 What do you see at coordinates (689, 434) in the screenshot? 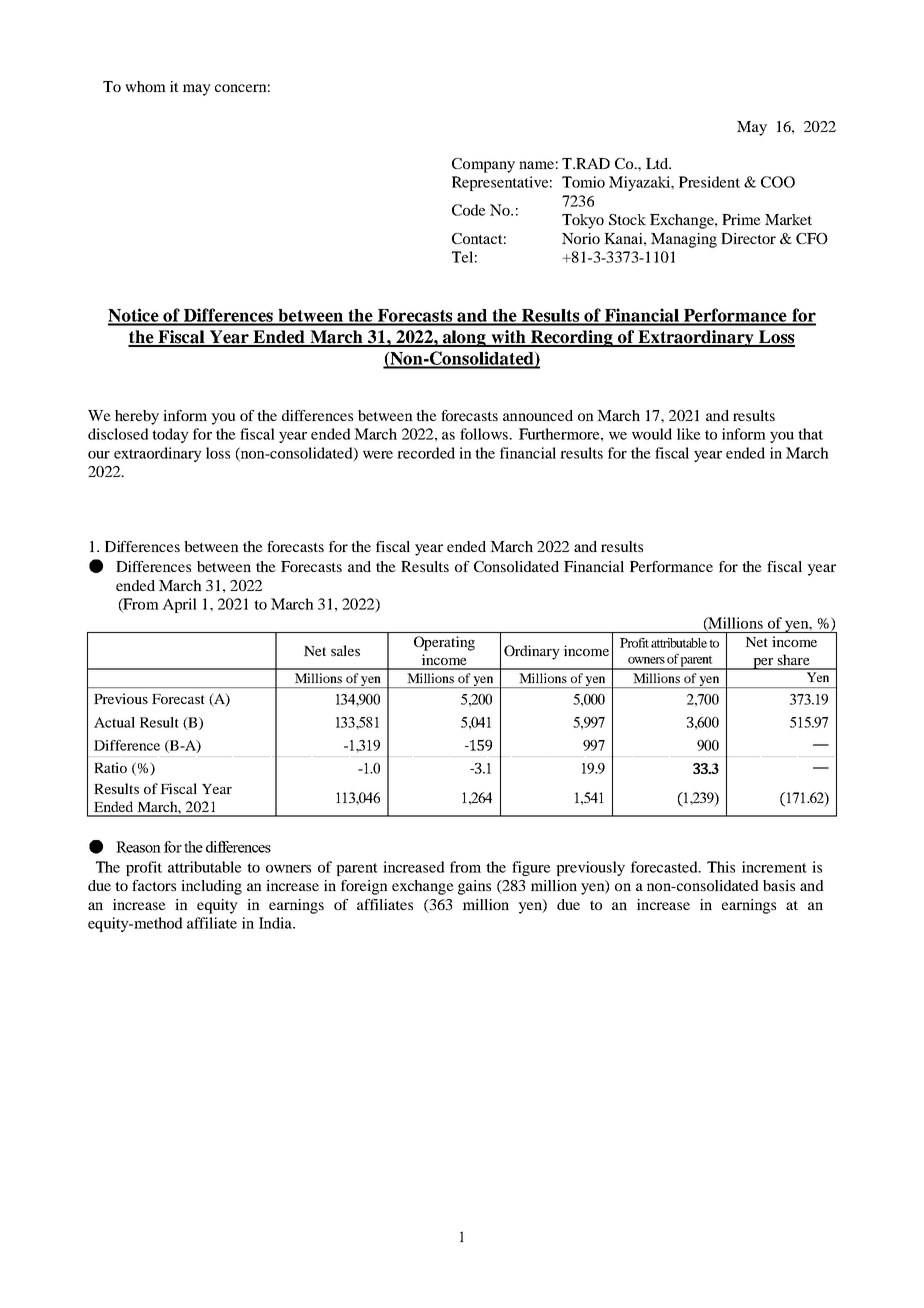
I see `like` at bounding box center [689, 434].
